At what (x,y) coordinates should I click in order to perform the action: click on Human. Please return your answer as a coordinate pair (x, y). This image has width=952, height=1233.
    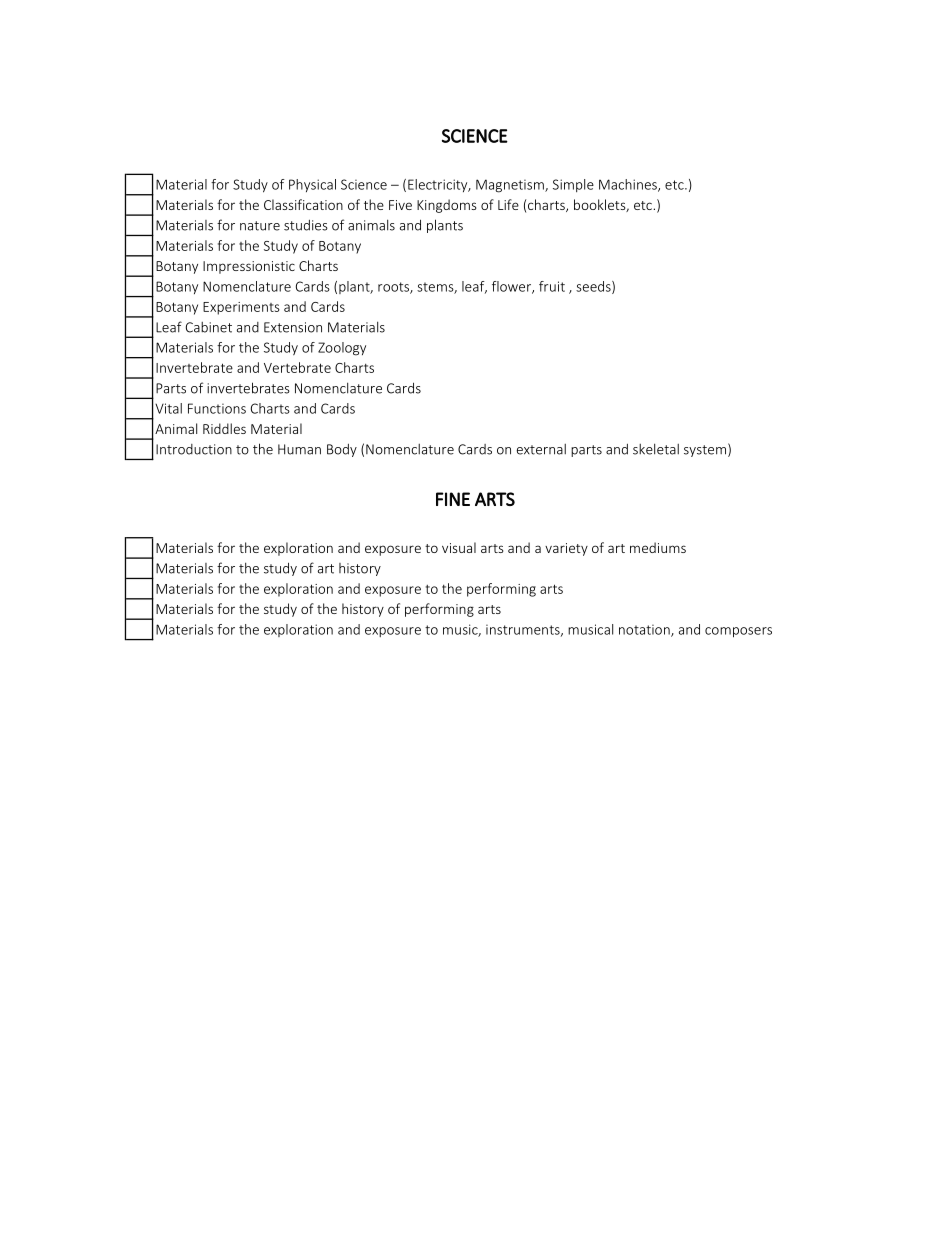
    Looking at the image, I should click on (299, 449).
